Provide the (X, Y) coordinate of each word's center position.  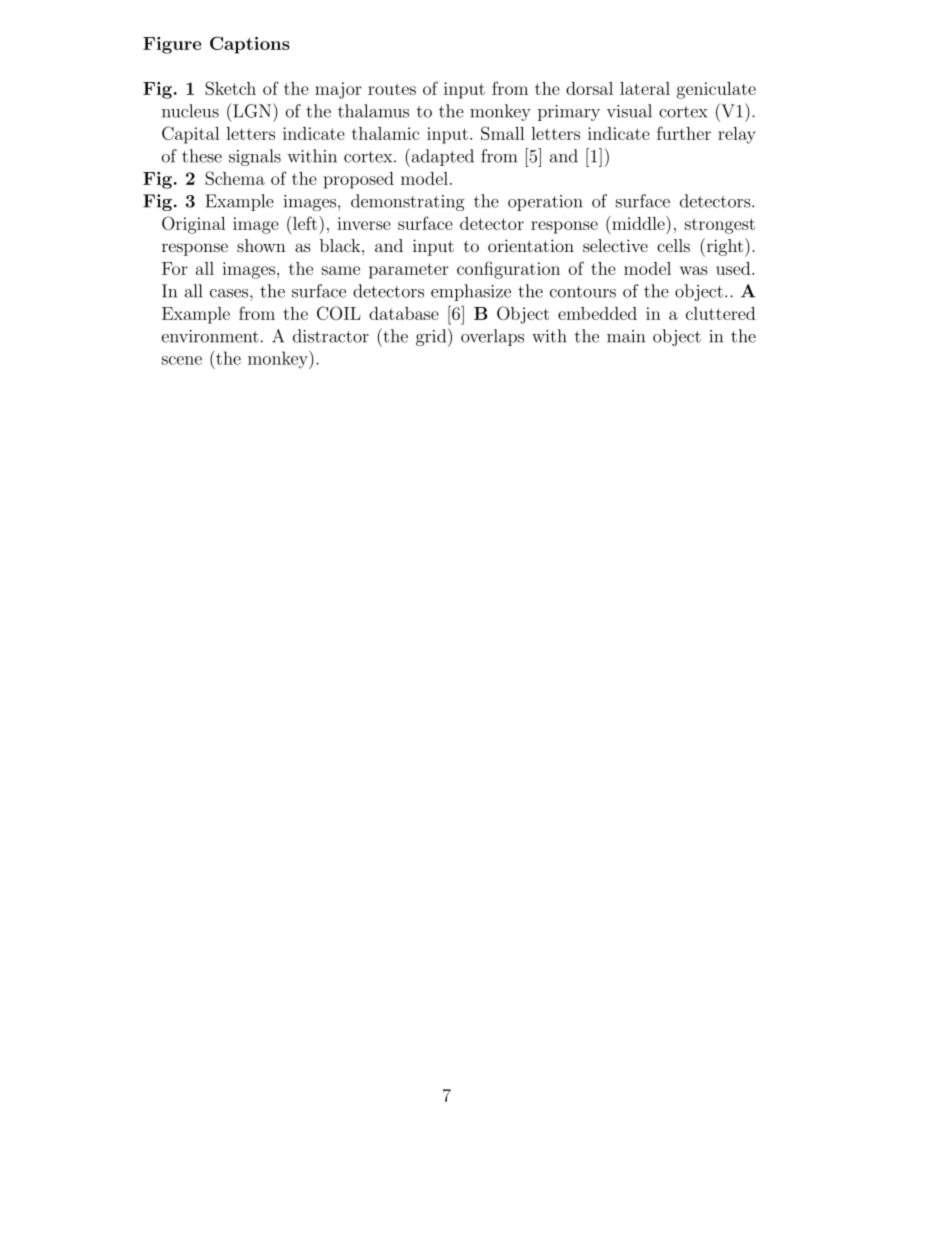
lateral (645, 88)
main (626, 336)
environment (210, 336)
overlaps (492, 337)
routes (392, 89)
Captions (250, 45)
